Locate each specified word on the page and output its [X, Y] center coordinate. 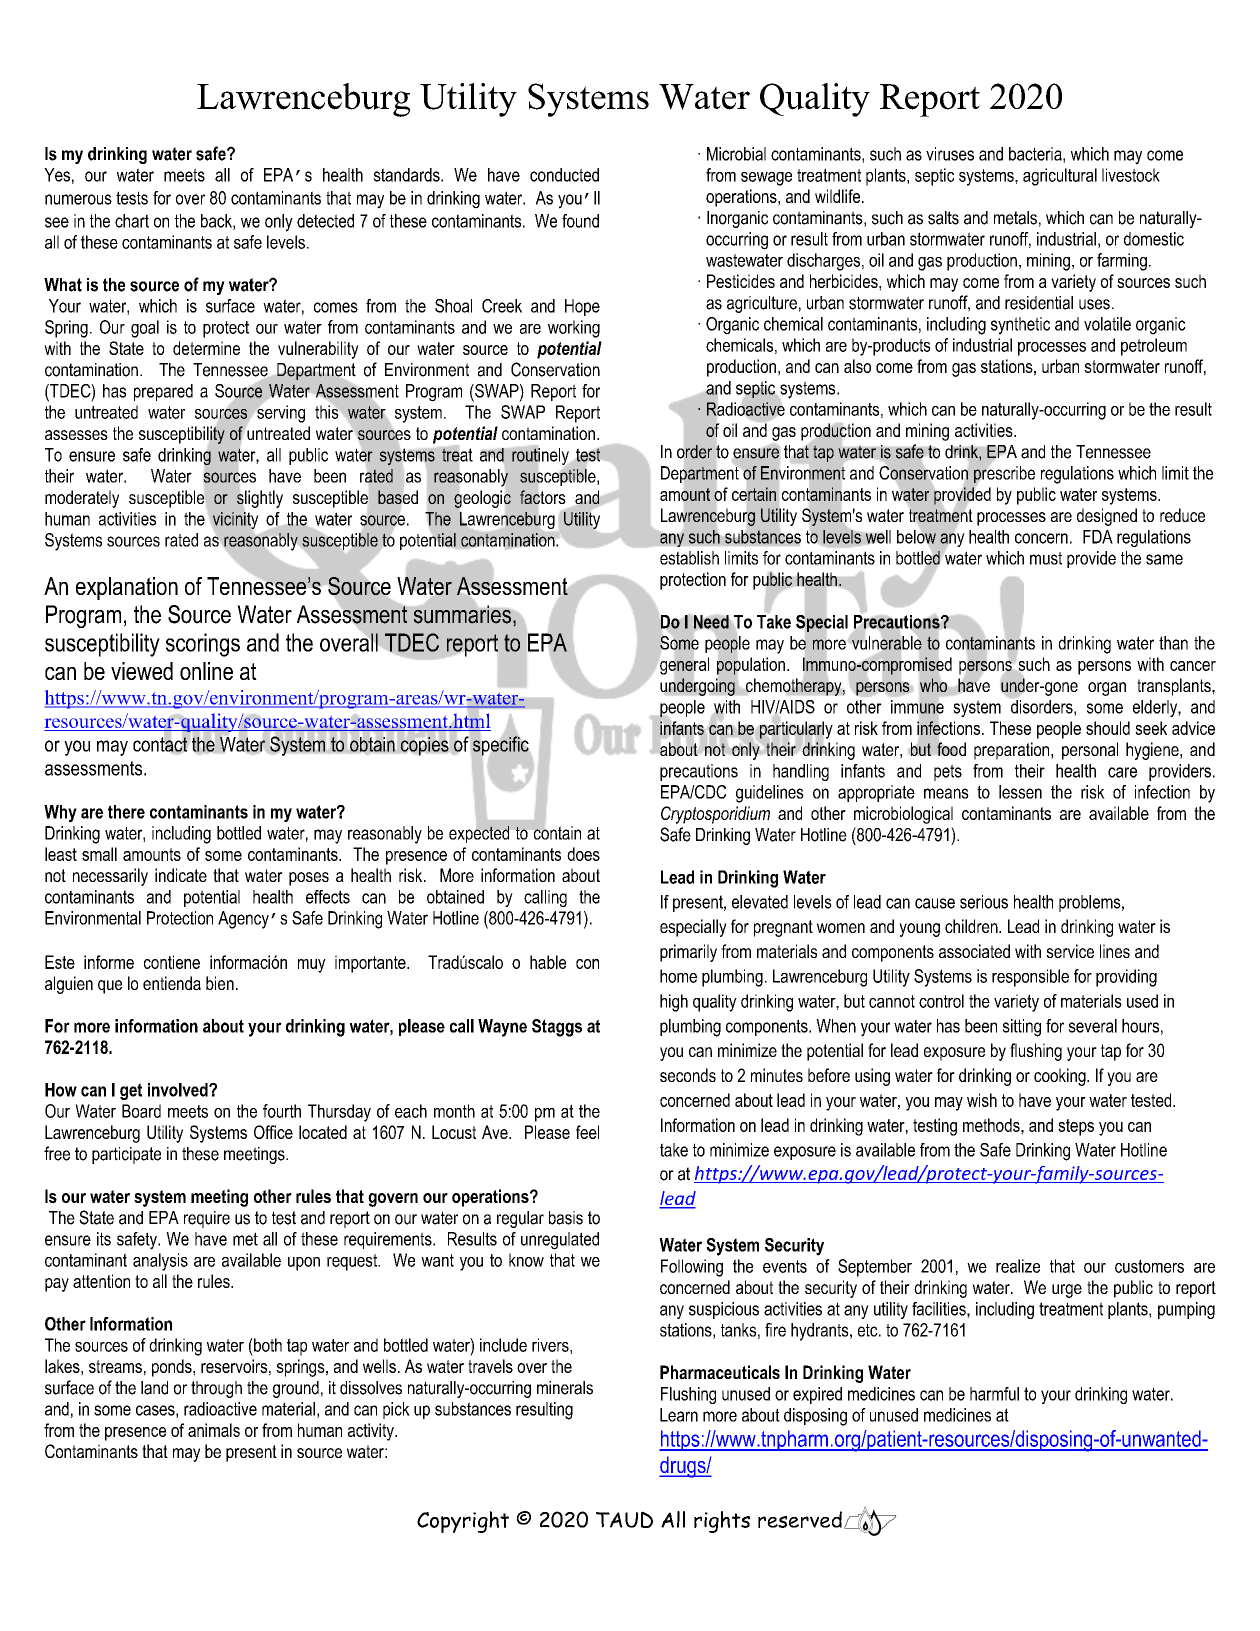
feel [587, 1132]
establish [689, 558]
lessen [1020, 792]
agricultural [1060, 177]
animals [214, 1430]
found [580, 221]
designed [1107, 517]
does [583, 854]
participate [126, 1155]
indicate [181, 875]
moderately [82, 499]
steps [1076, 1127]
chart [132, 221]
